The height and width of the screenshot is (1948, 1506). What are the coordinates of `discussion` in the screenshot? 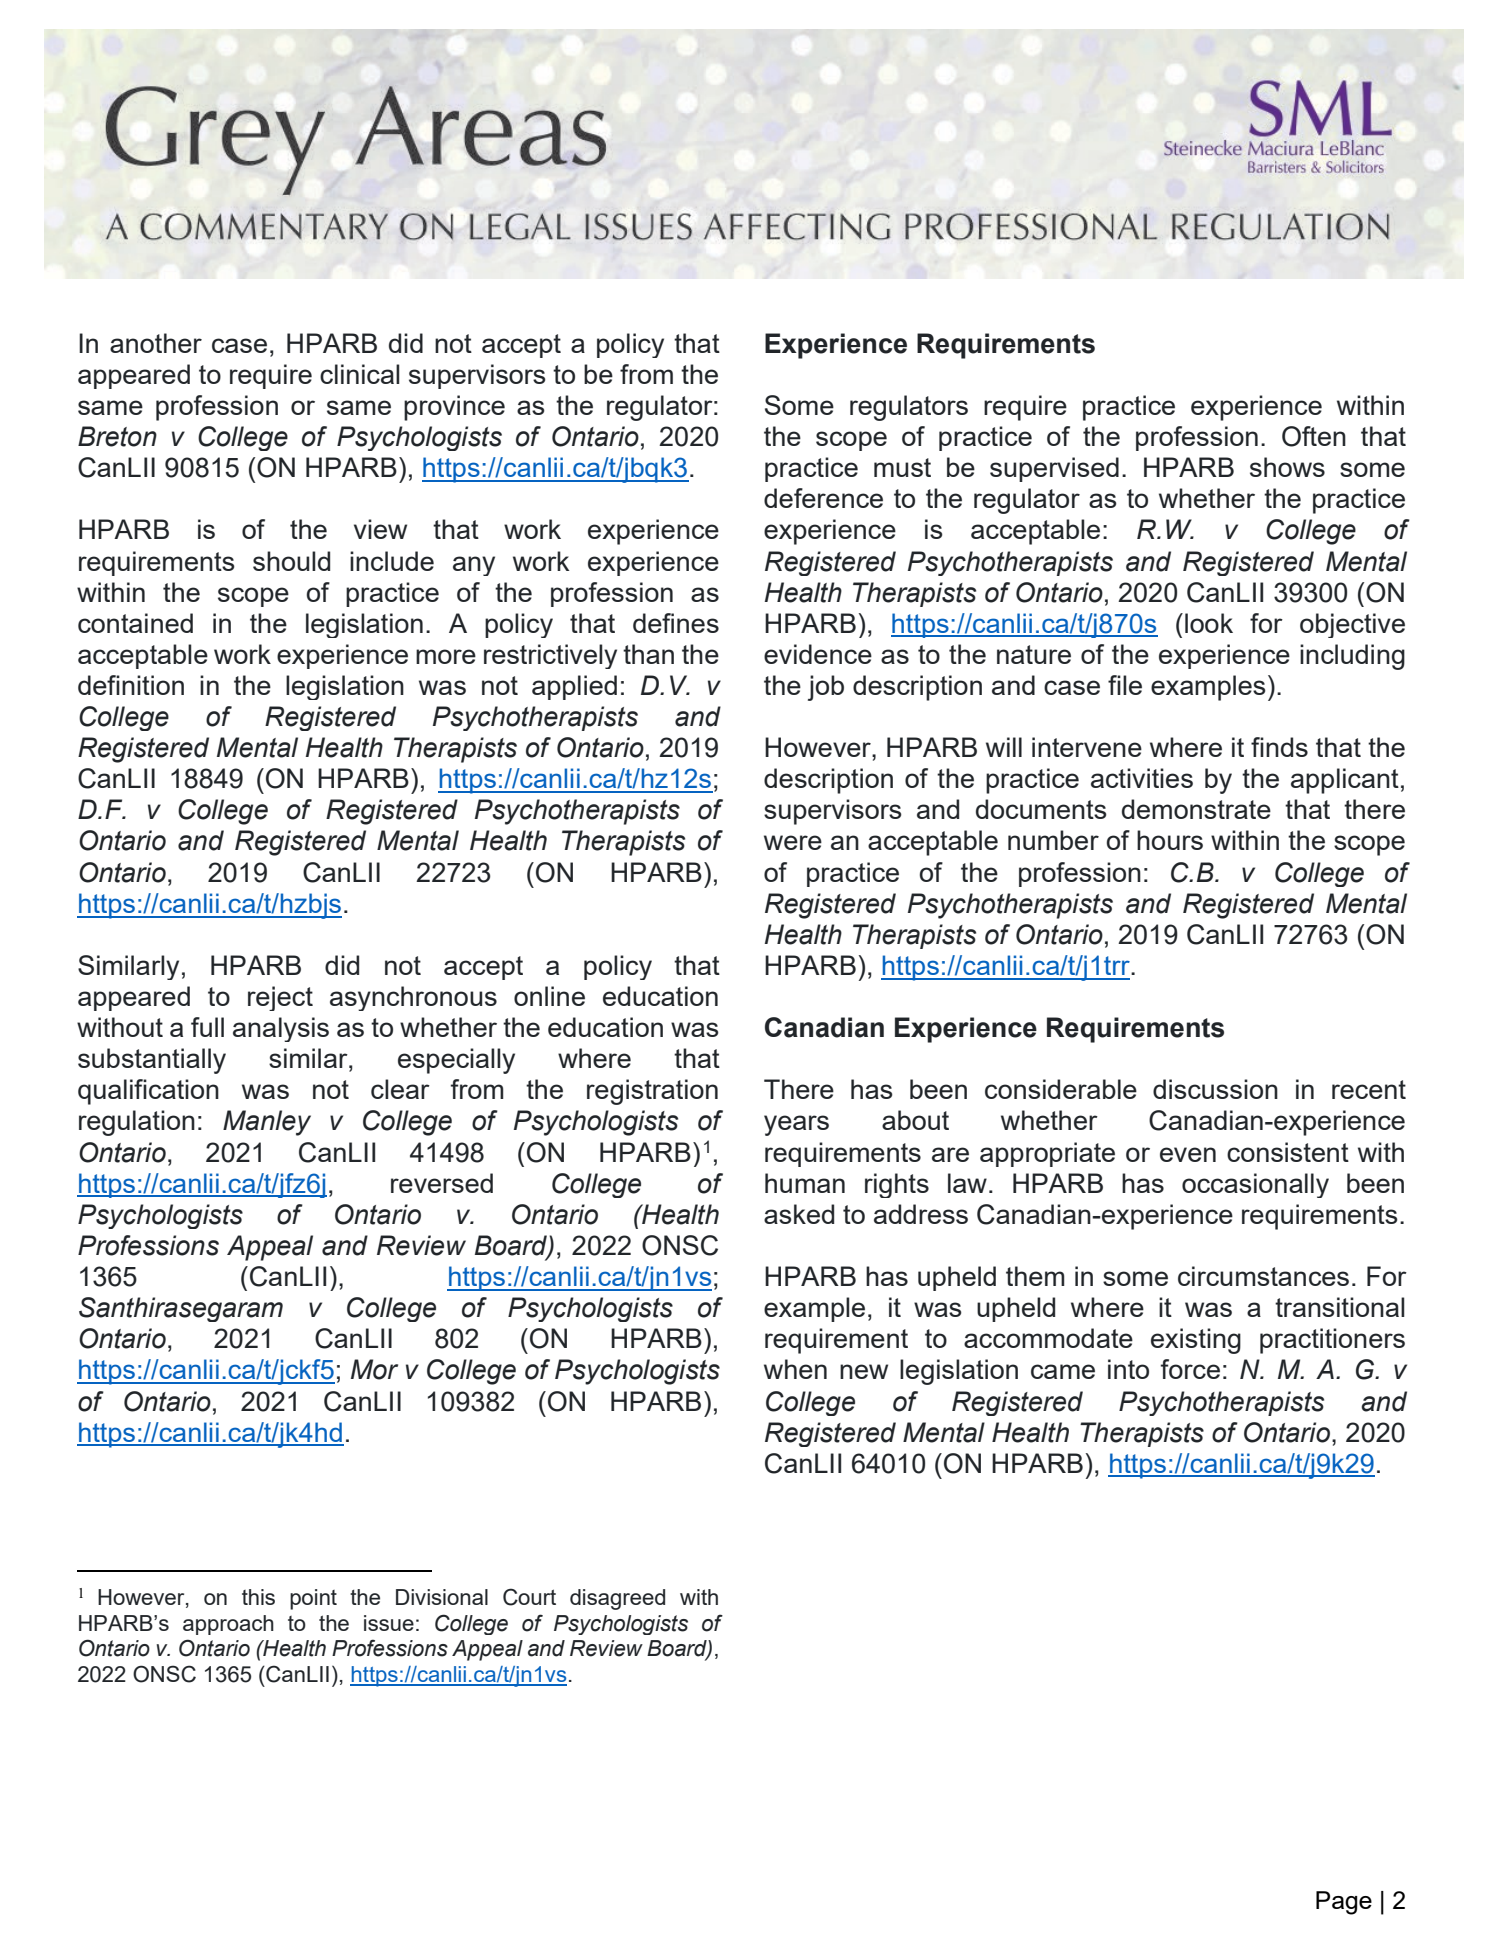 It's located at (1215, 1089).
